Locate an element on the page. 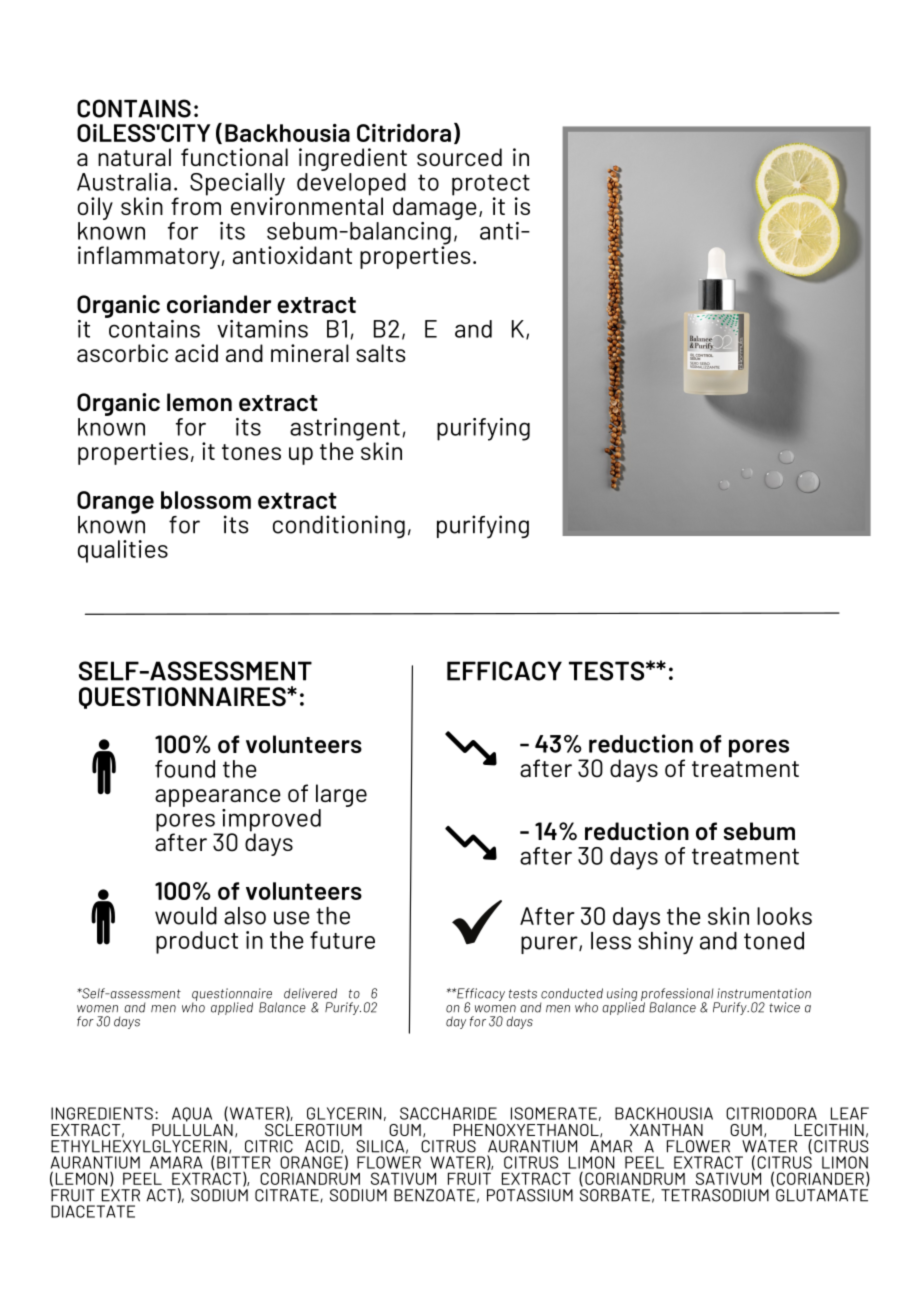 The height and width of the document is (1308, 924). large is located at coordinates (341, 795).
